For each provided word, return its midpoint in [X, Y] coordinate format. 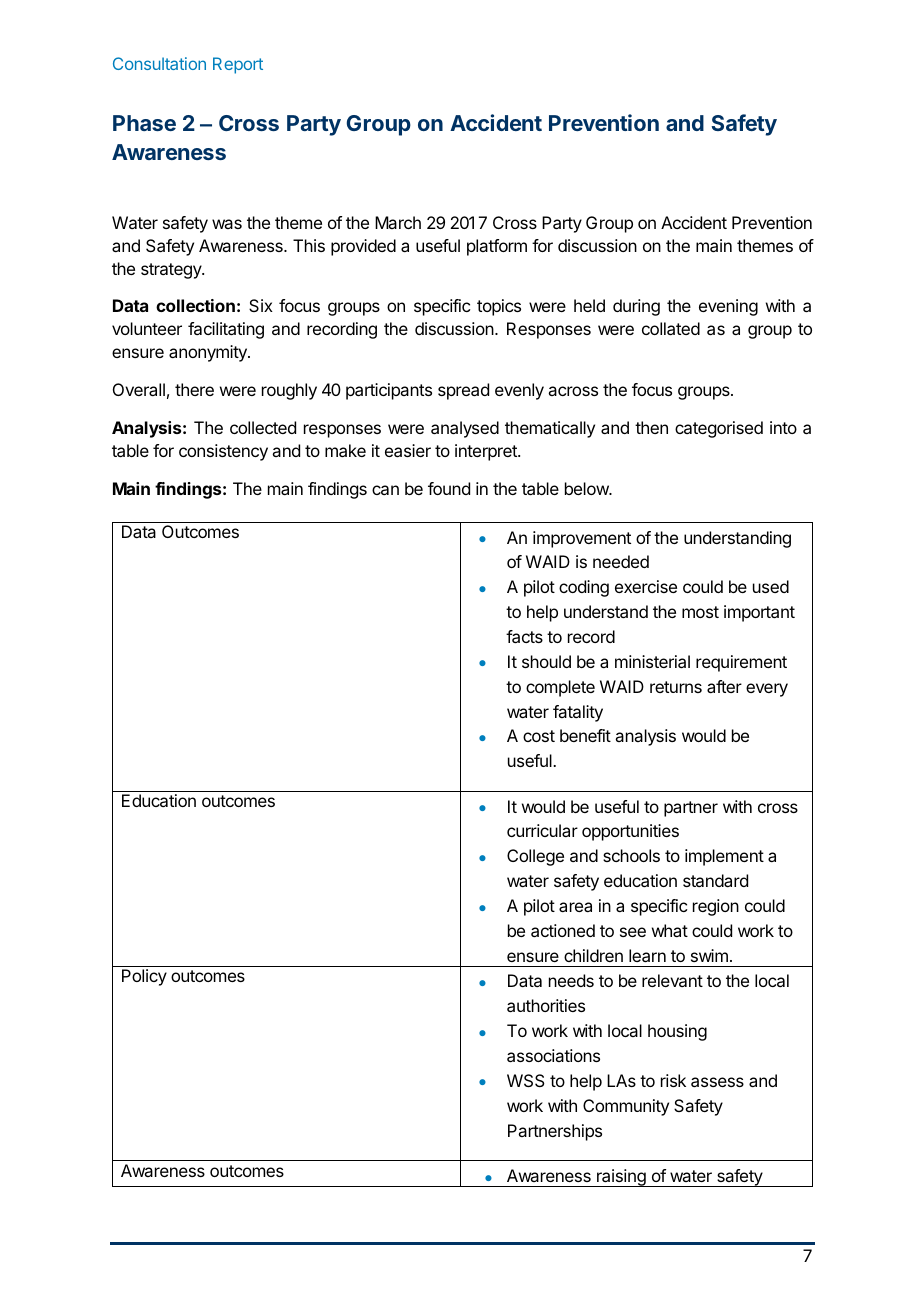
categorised [719, 429]
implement [724, 857]
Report [238, 65]
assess [717, 1082]
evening [728, 307]
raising [621, 1178]
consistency [223, 452]
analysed [465, 429]
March [398, 222]
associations [553, 1055]
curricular [542, 830]
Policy [144, 977]
